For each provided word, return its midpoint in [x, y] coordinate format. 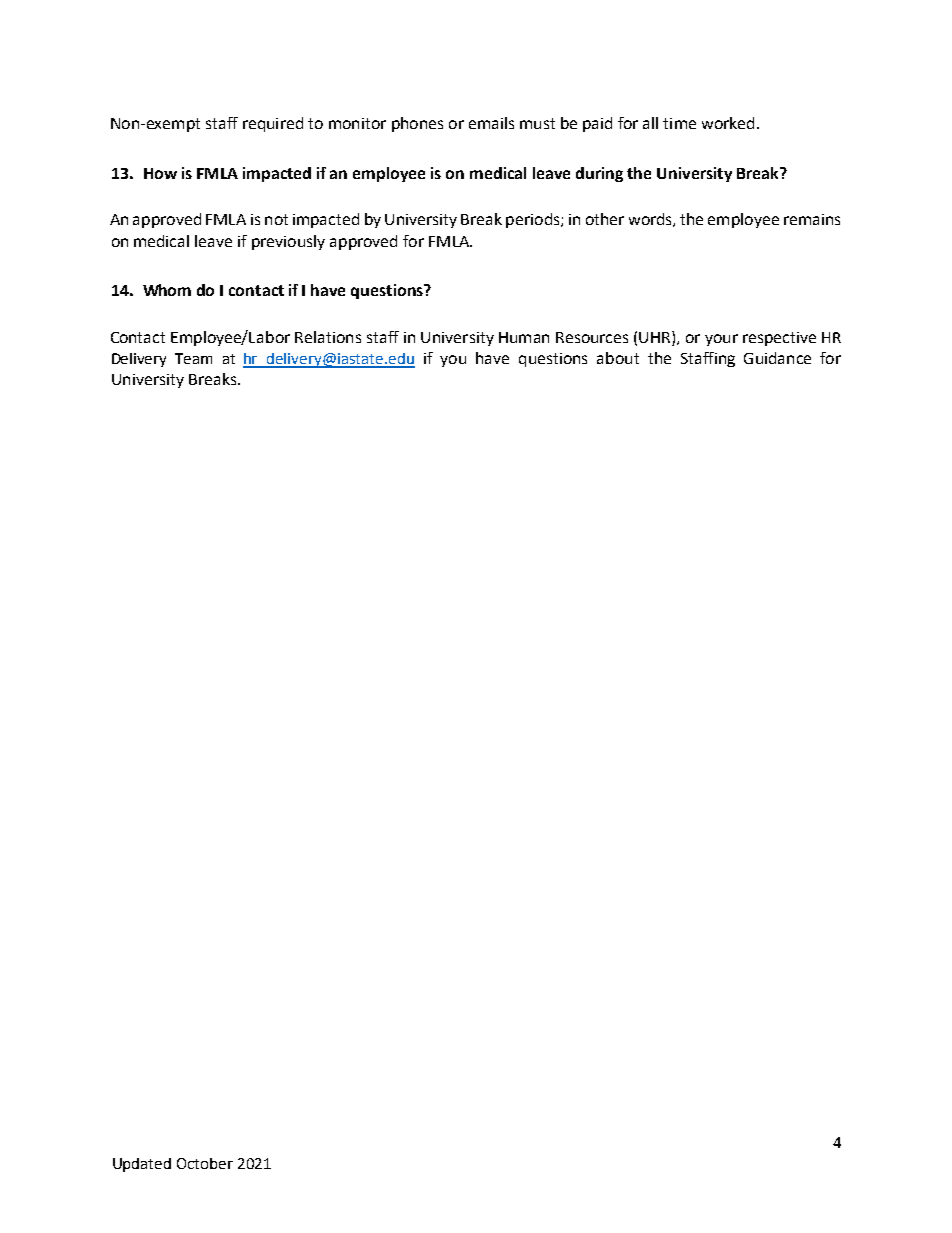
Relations [328, 337]
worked [728, 123]
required [273, 124]
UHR [656, 337]
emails [491, 123]
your [721, 340]
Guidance [777, 358]
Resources [592, 337]
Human [524, 337]
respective [779, 339]
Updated [142, 1165]
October [205, 1163]
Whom [167, 290]
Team [193, 358]
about [618, 358]
